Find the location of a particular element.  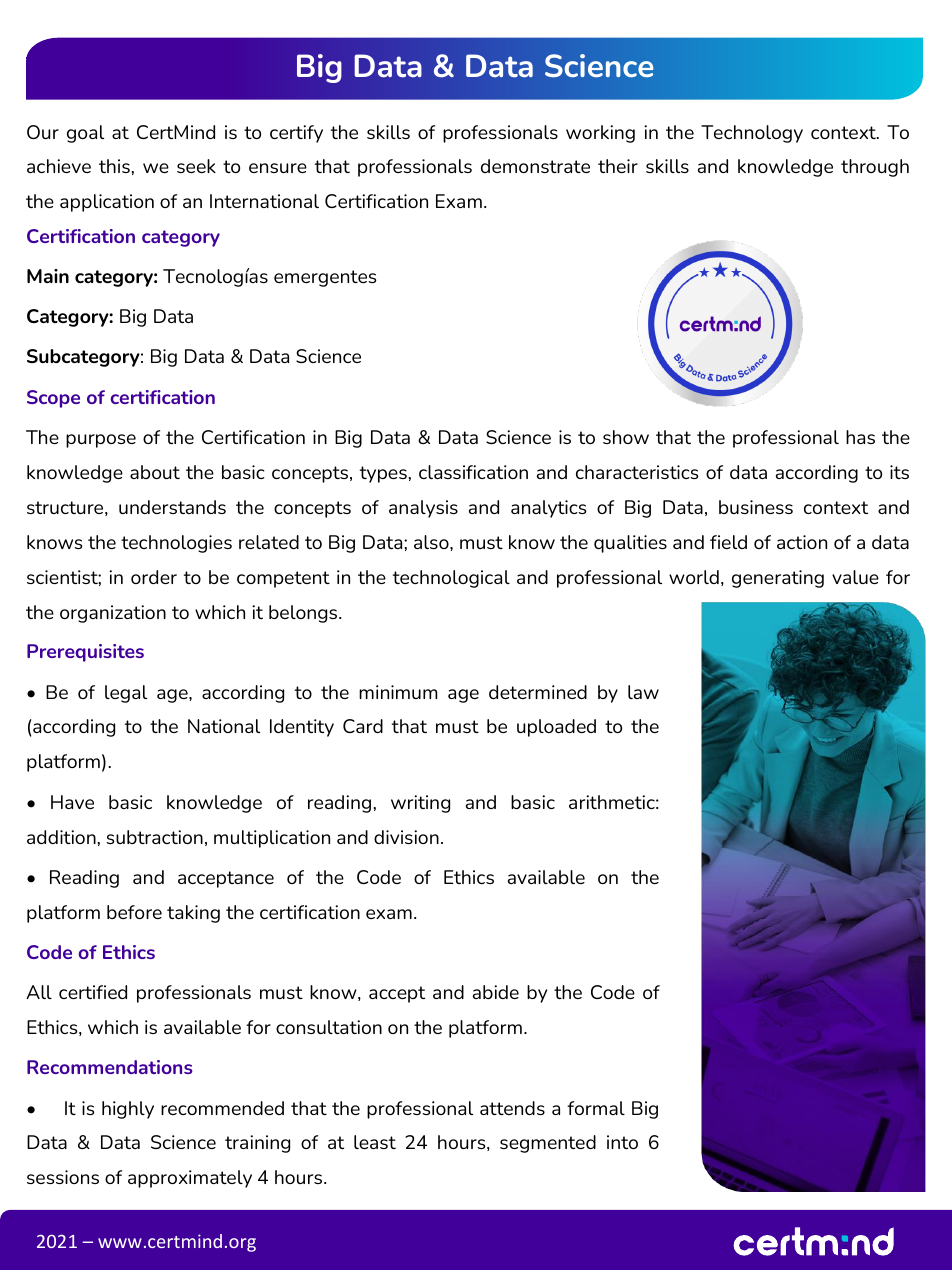

demonstrate is located at coordinates (535, 166).
